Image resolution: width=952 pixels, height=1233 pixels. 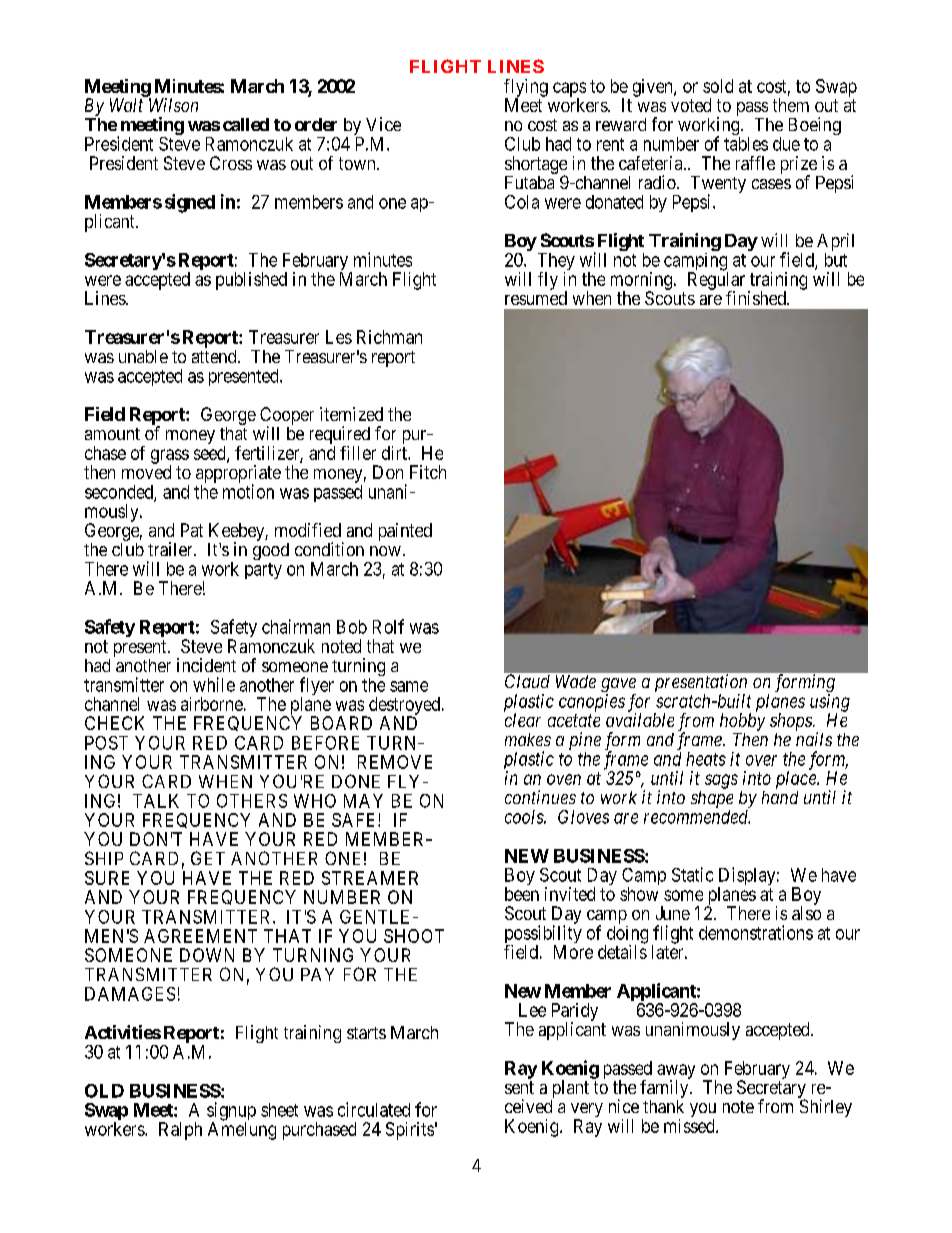 What do you see at coordinates (410, 1131) in the image?
I see `Spirits` at bounding box center [410, 1131].
